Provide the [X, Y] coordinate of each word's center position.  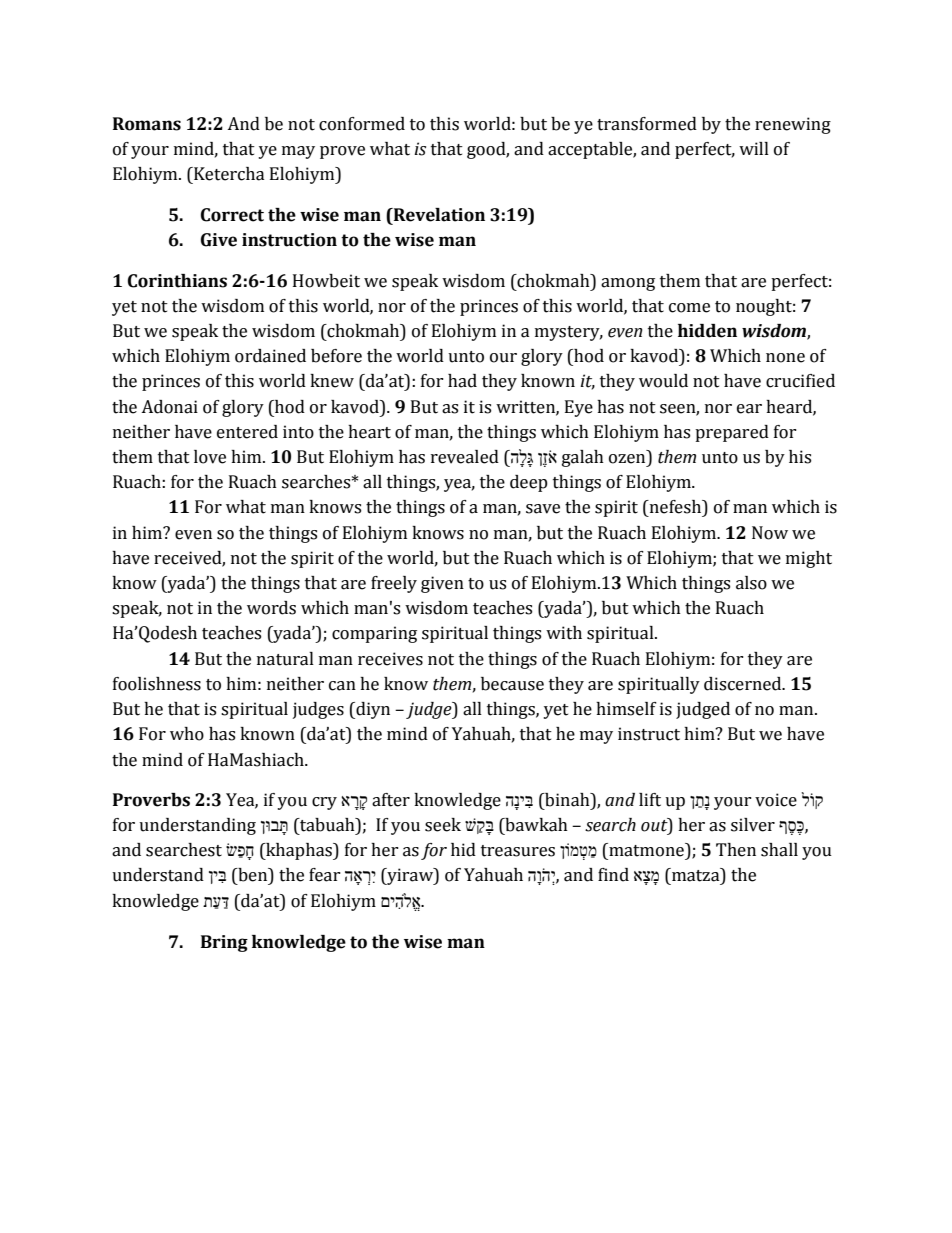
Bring [224, 943]
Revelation [438, 215]
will [754, 148]
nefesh [675, 508]
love [210, 457]
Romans [147, 124]
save [543, 509]
